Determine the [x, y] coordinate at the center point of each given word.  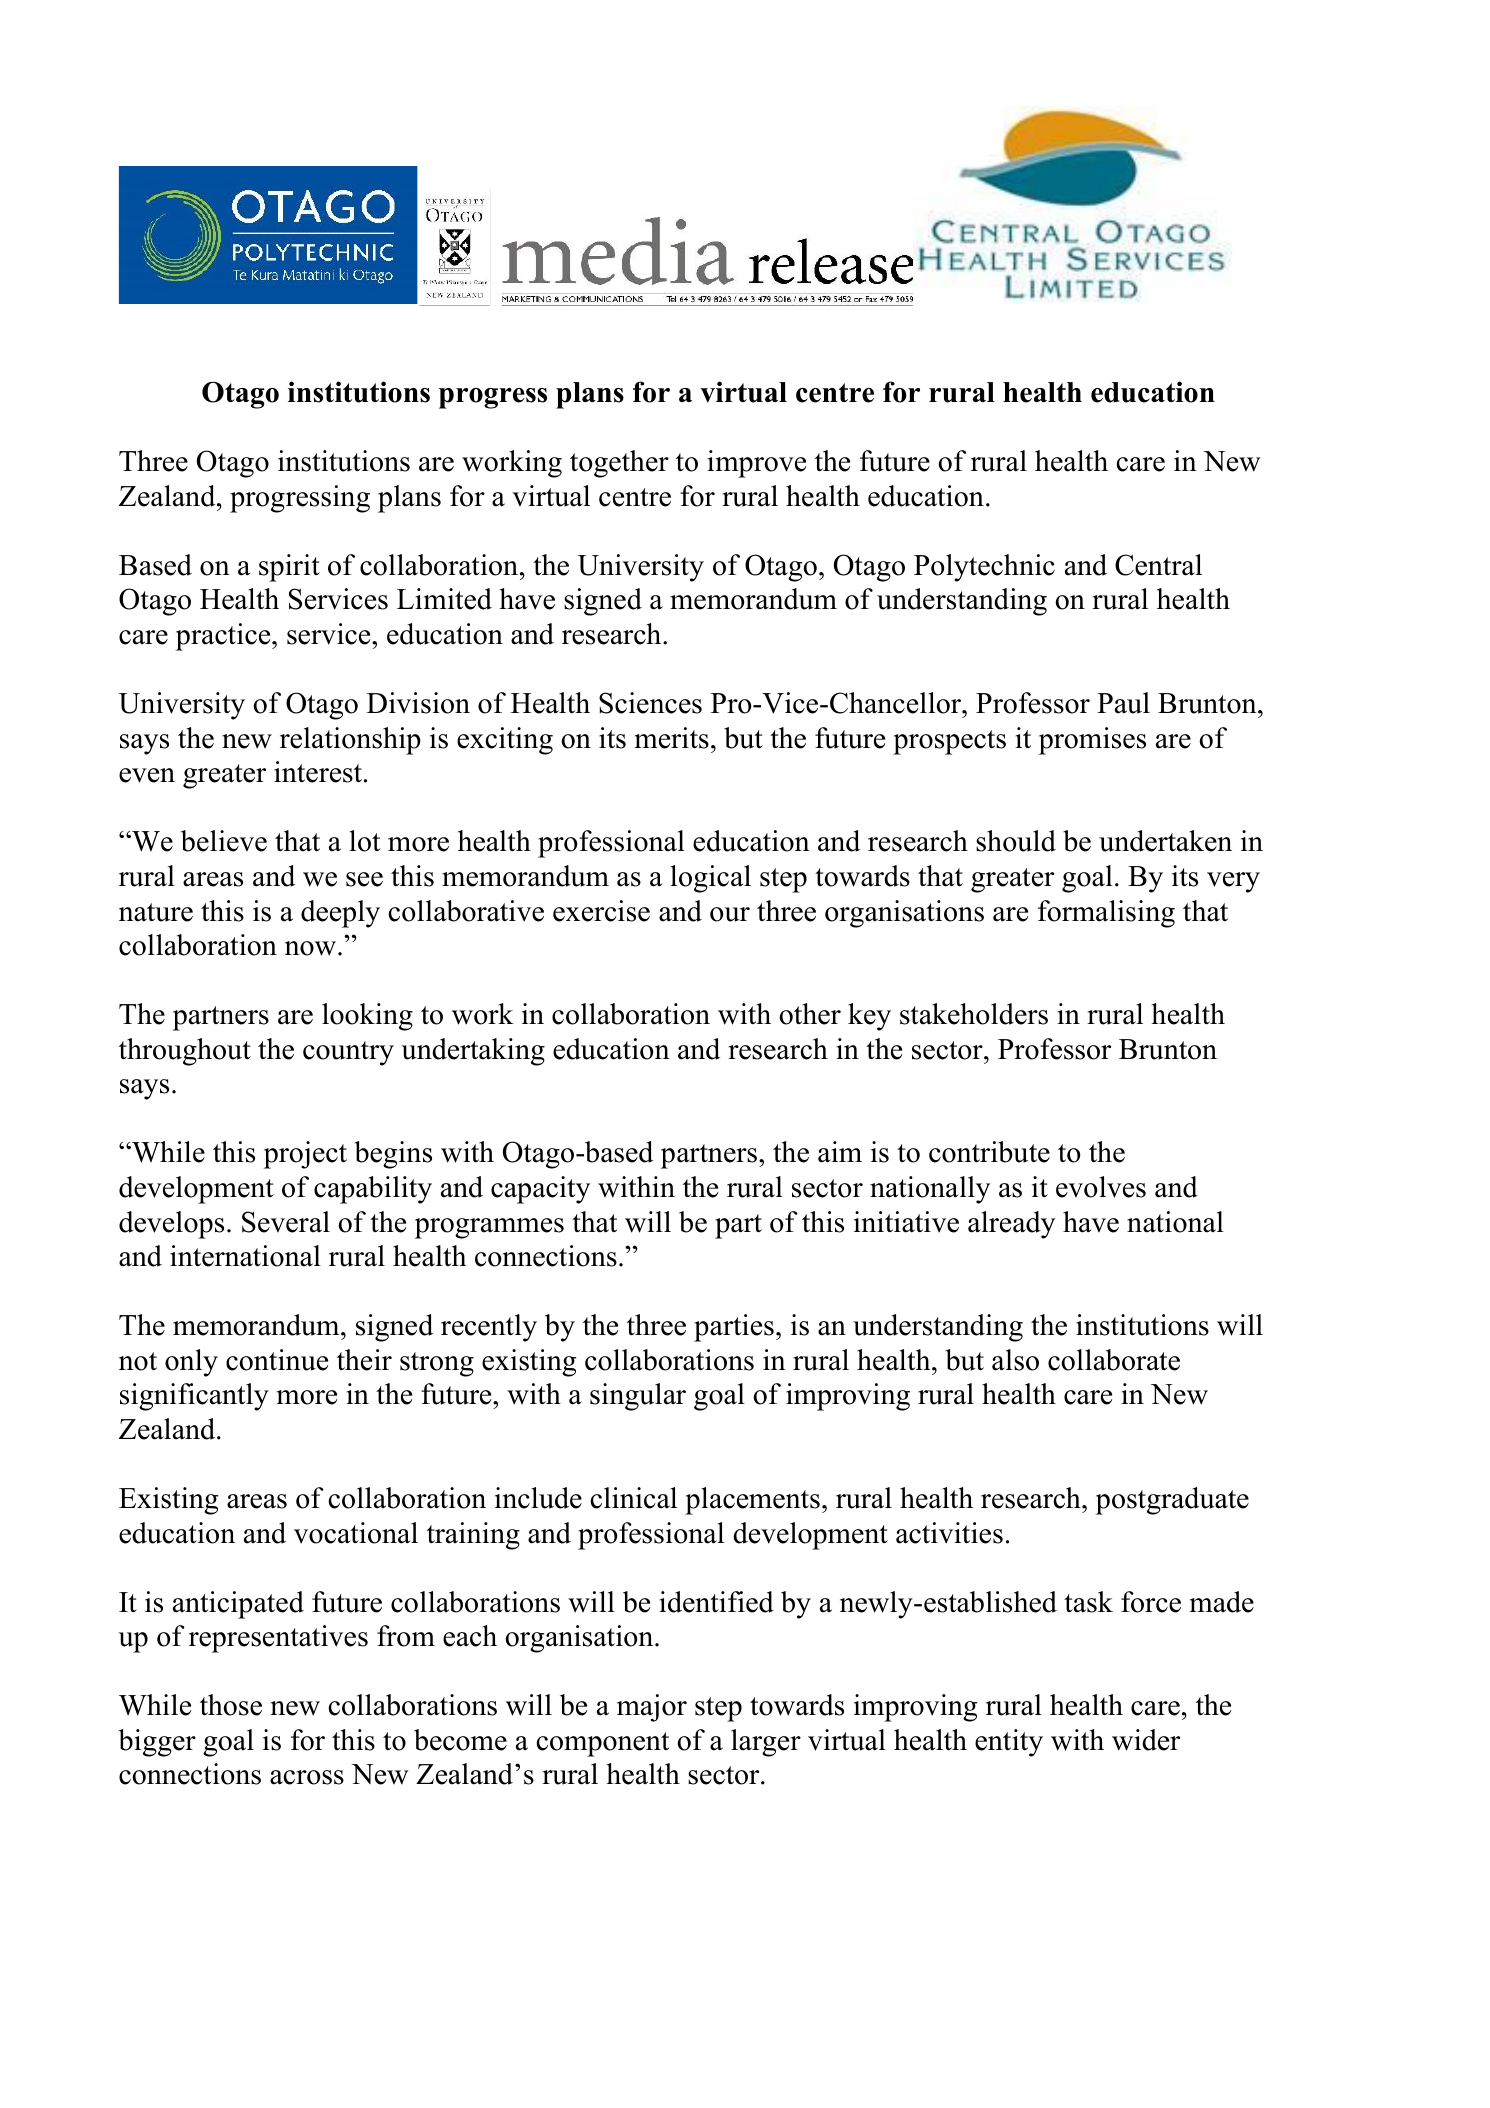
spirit [289, 568]
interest [318, 772]
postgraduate [1172, 1501]
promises [1092, 741]
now [310, 948]
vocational [356, 1533]
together [619, 464]
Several [286, 1222]
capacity [540, 1190]
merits [672, 738]
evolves [1101, 1187]
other [810, 1014]
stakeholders [974, 1014]
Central [1158, 565]
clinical [633, 1498]
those [231, 1705]
